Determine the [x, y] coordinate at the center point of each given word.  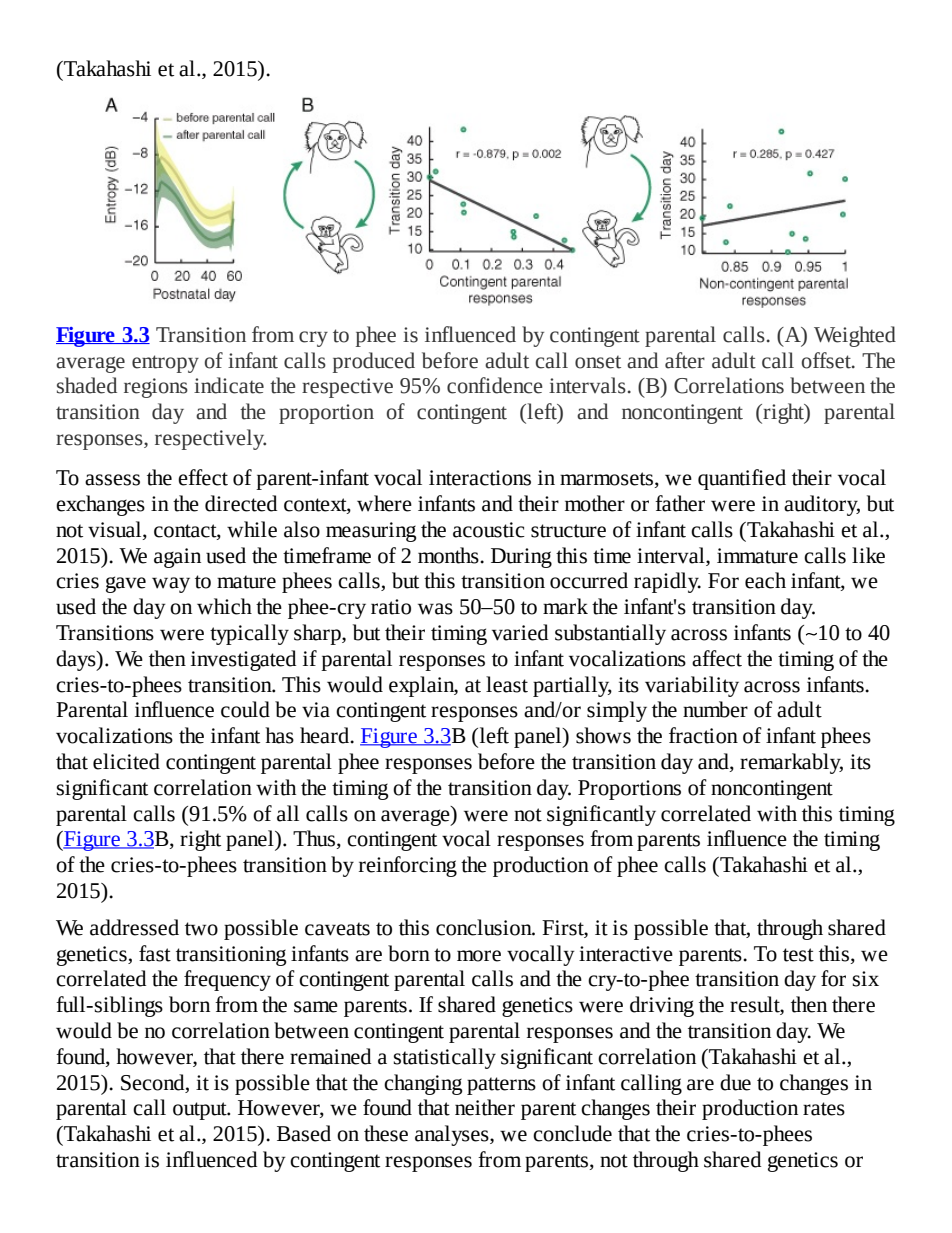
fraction [703, 735]
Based [304, 1133]
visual [116, 530]
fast [155, 953]
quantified [742, 479]
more [479, 956]
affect [717, 658]
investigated [243, 660]
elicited [126, 761]
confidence [495, 385]
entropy [165, 364]
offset [827, 360]
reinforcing [408, 866]
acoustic [489, 530]
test [798, 955]
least [507, 684]
